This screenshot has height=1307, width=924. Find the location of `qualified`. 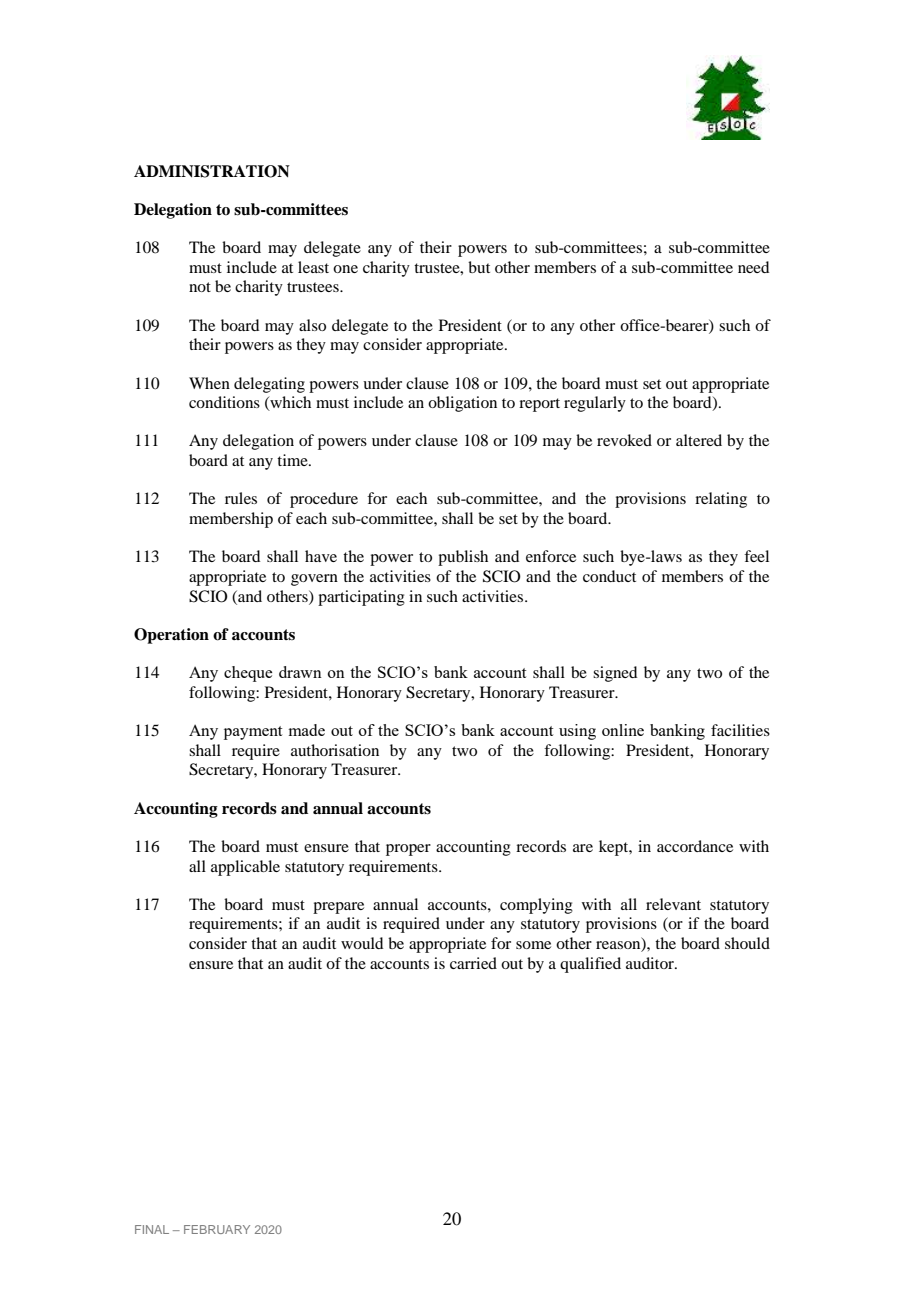

qualified is located at coordinates (590, 965).
